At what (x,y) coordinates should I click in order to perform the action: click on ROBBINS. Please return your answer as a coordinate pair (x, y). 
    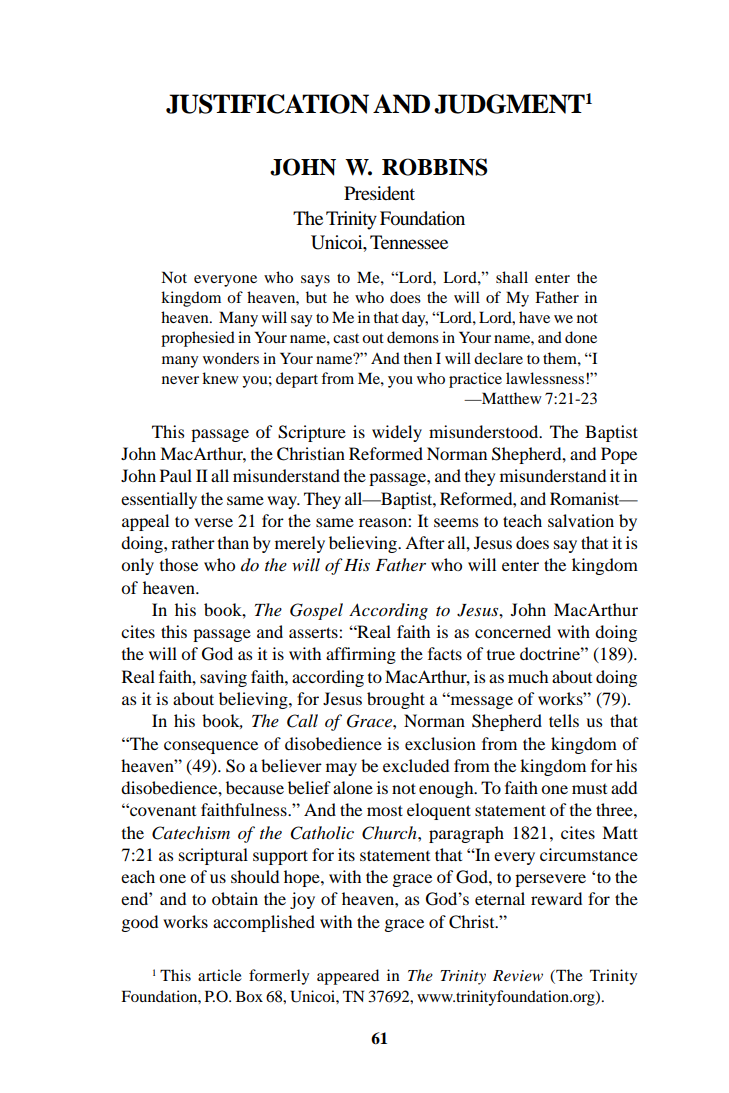
    Looking at the image, I should click on (435, 167).
